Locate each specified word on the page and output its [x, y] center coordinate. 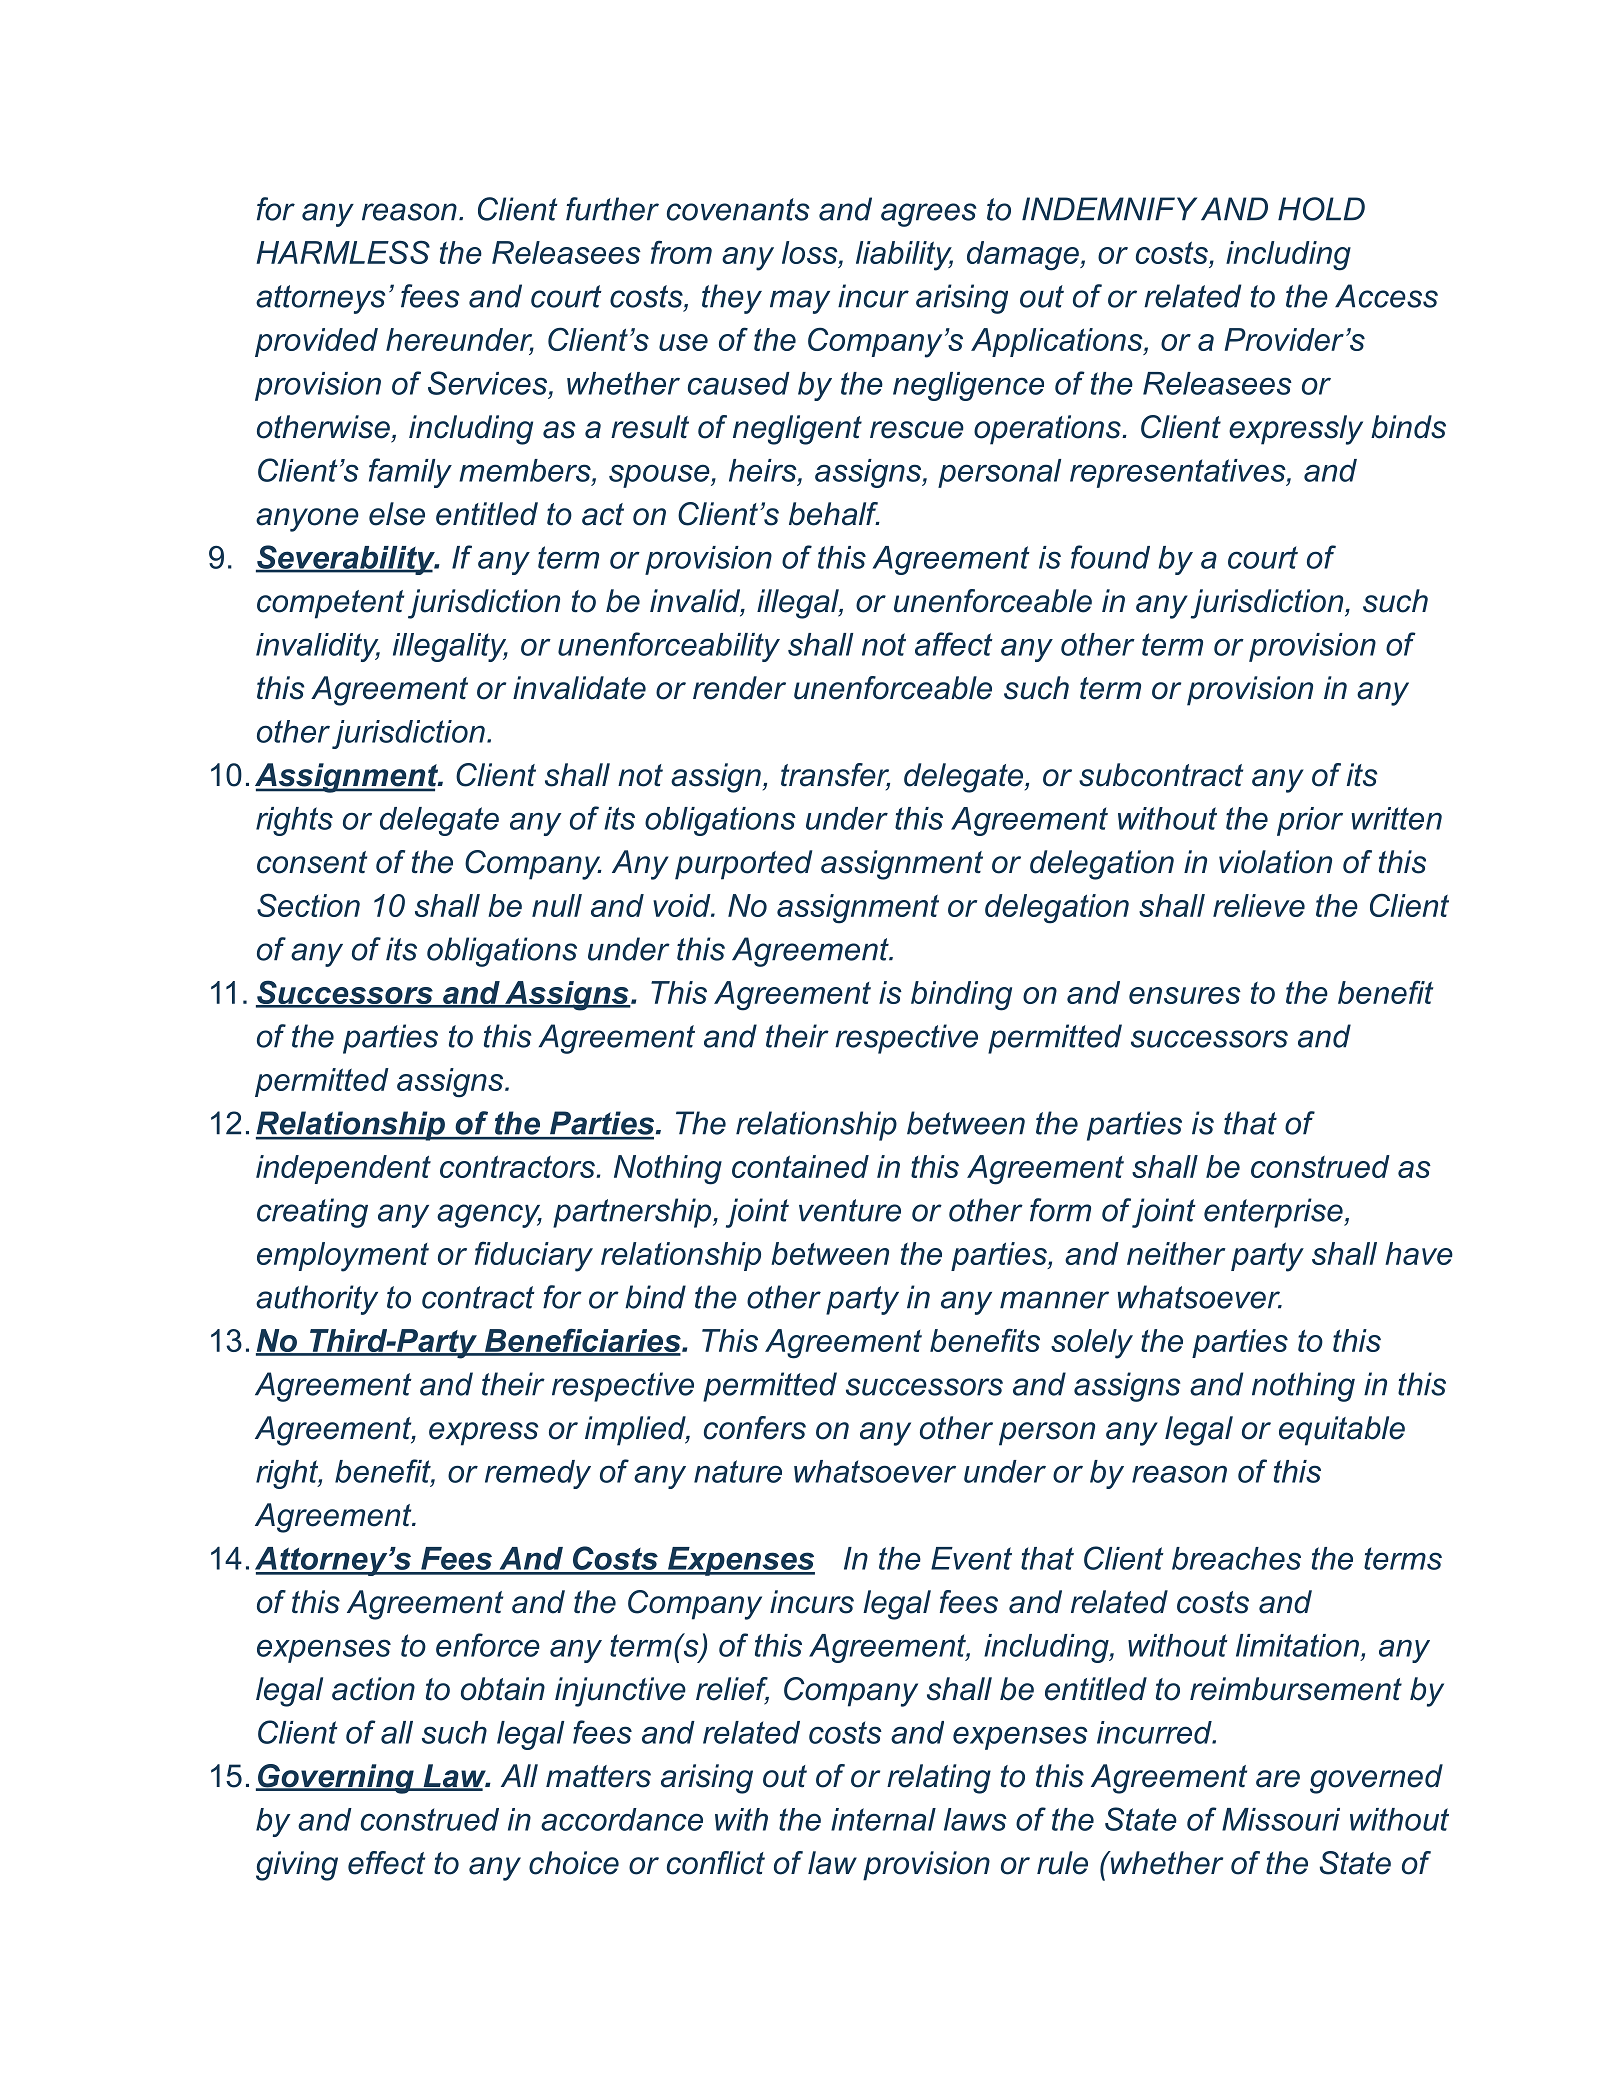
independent [343, 1169]
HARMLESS [343, 252]
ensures [1185, 995]
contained [800, 1166]
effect [386, 1863]
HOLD [1321, 209]
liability [904, 256]
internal [883, 1819]
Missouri [1281, 1819]
